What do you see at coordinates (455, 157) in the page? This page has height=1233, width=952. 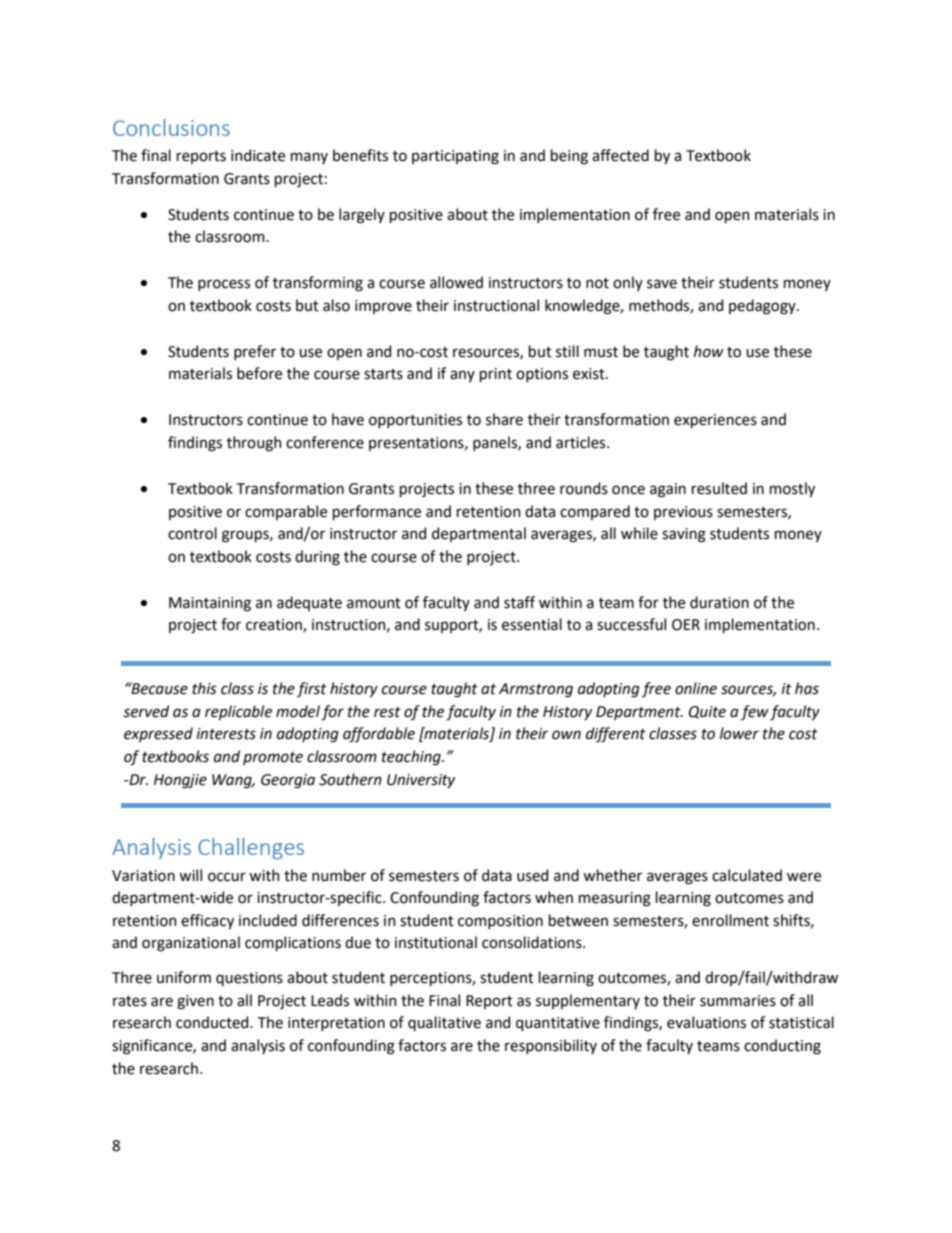 I see `participating` at bounding box center [455, 157].
